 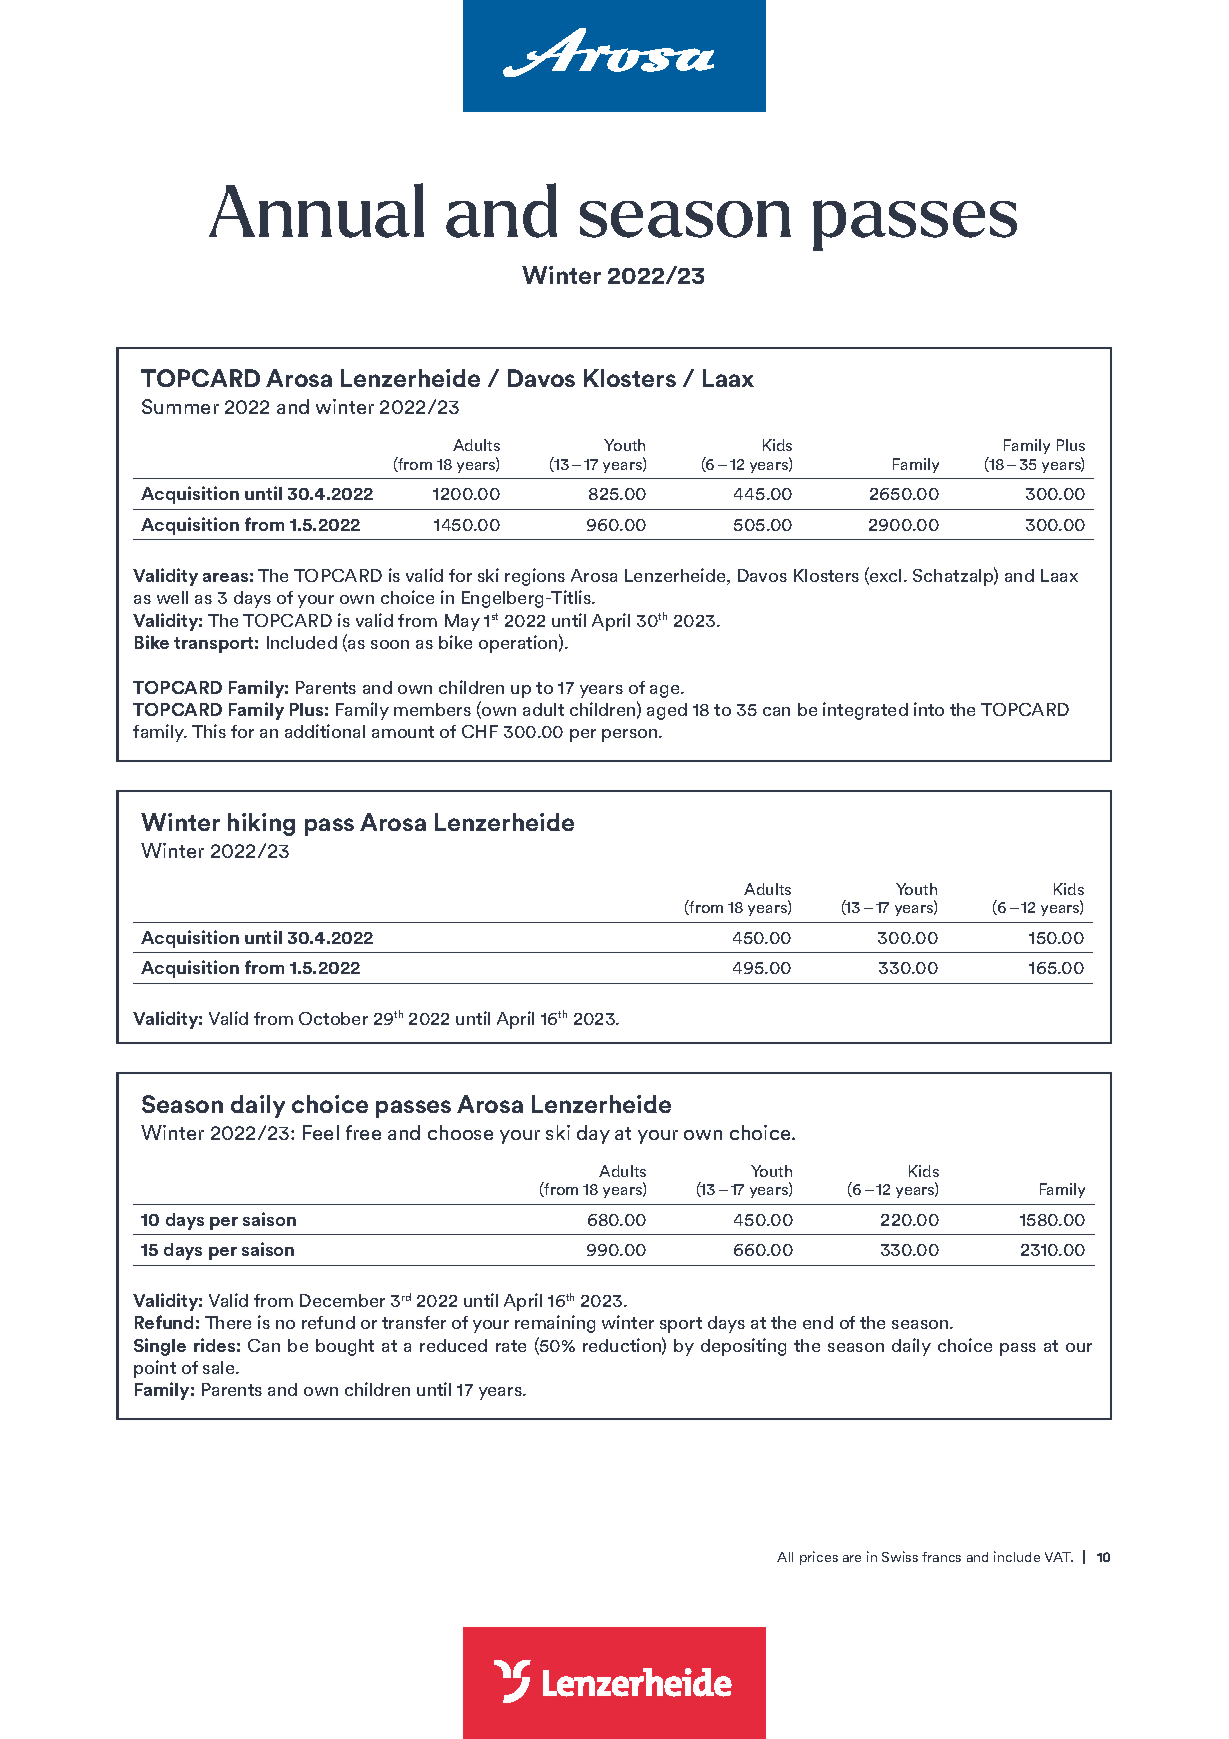 I want to click on regions, so click(x=535, y=577).
